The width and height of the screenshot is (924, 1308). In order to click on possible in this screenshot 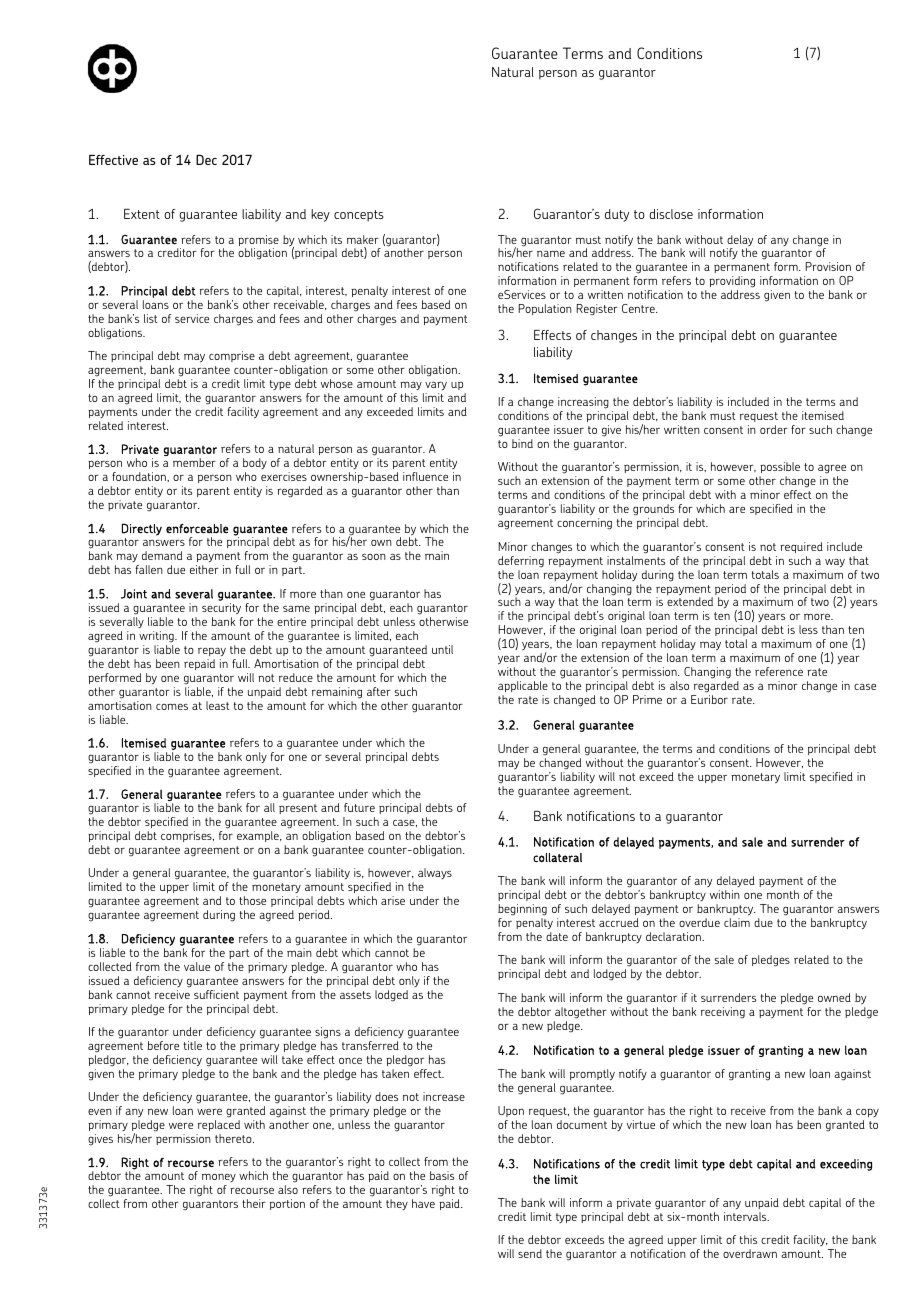, I will do `click(779, 469)`.
